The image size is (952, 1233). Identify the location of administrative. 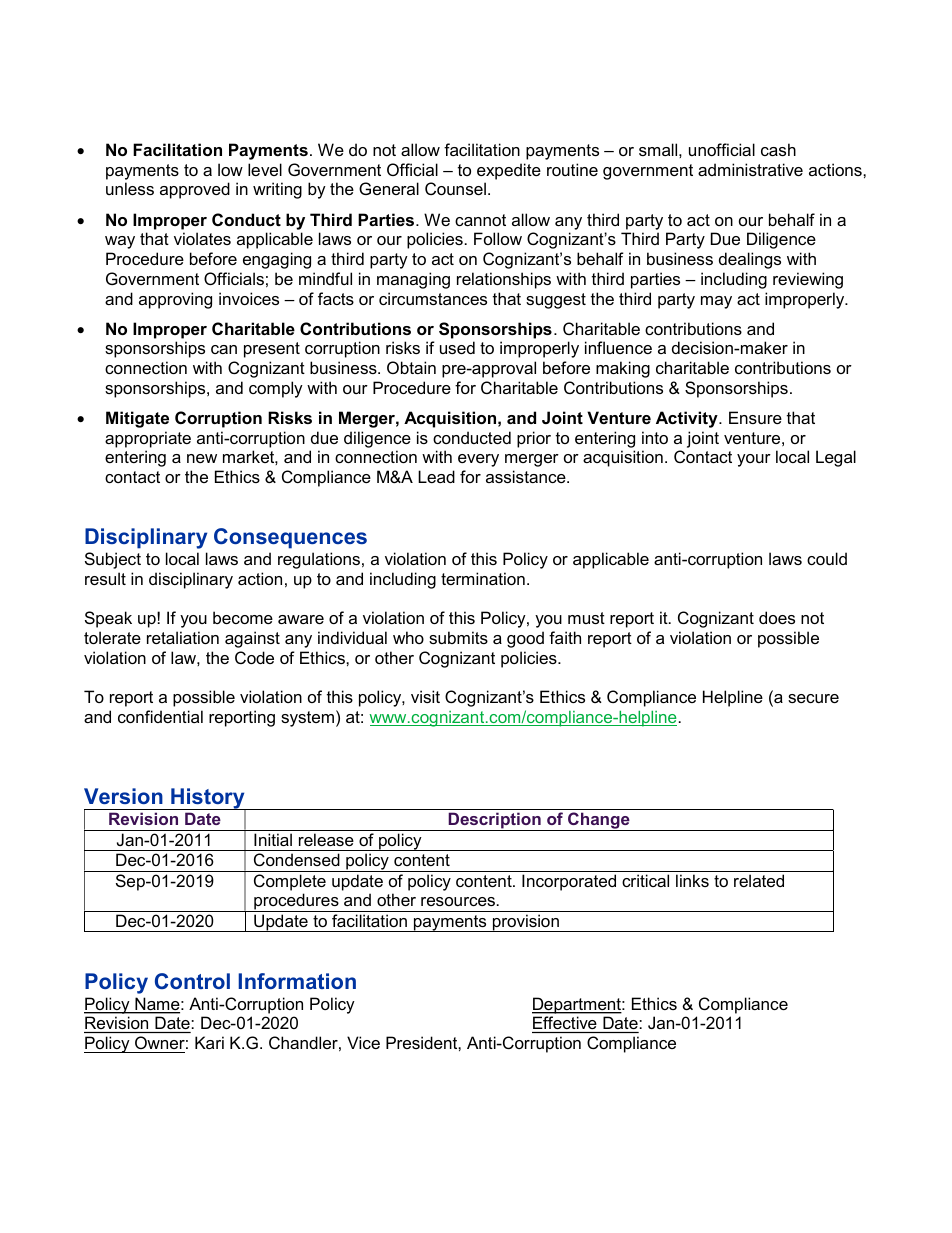
(750, 169).
